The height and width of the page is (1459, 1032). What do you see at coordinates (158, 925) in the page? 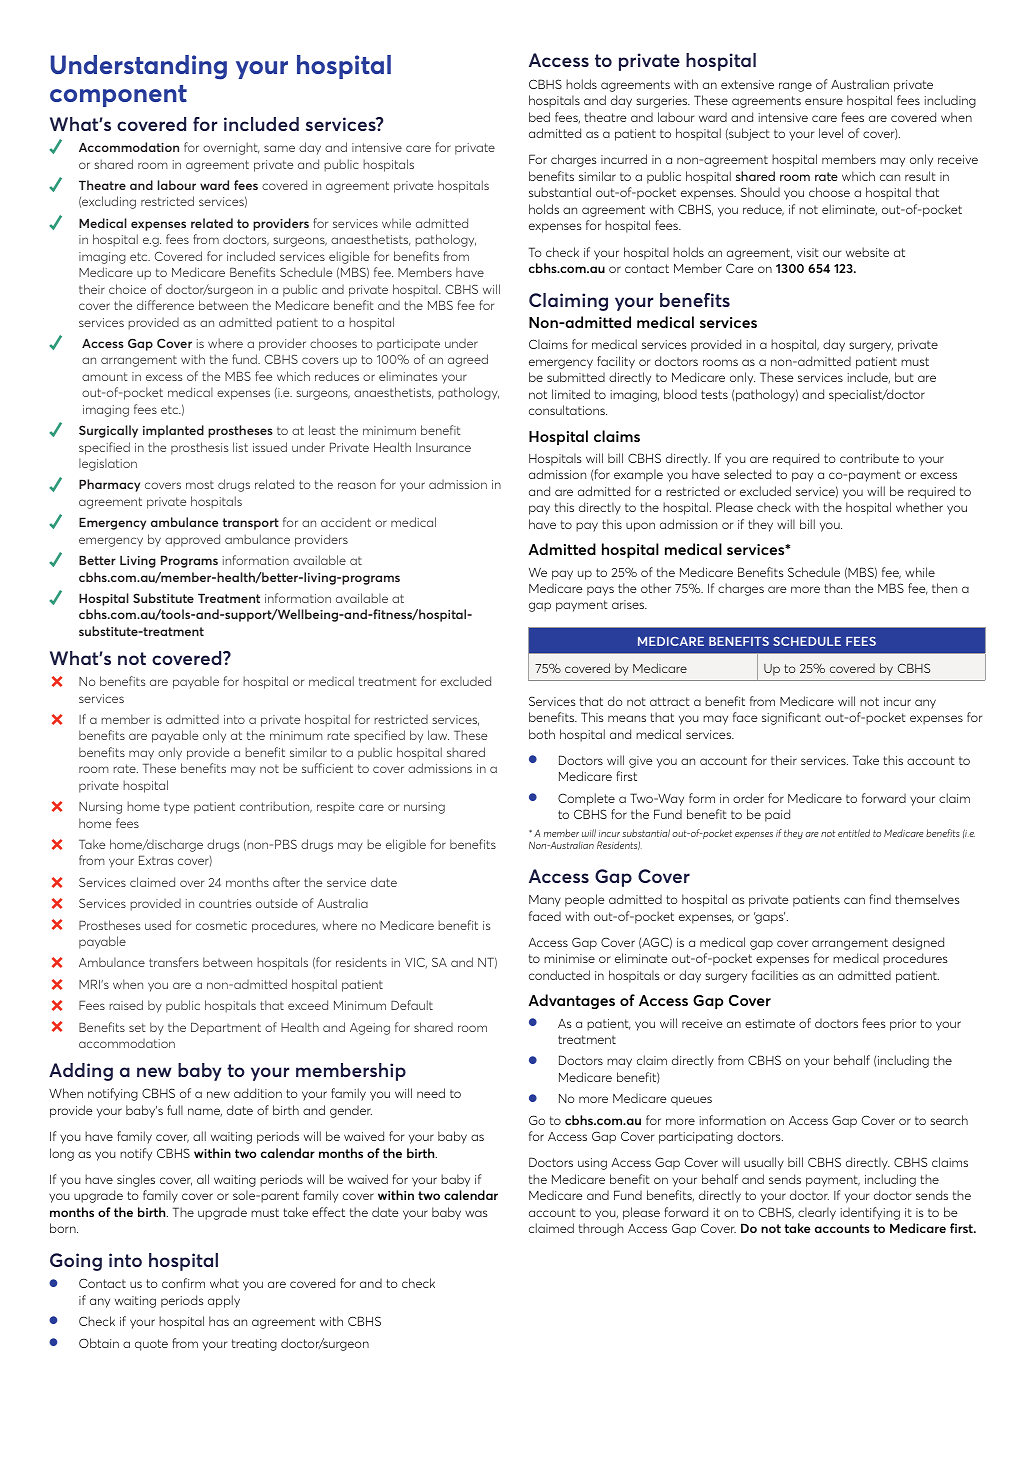
I see `used` at bounding box center [158, 925].
